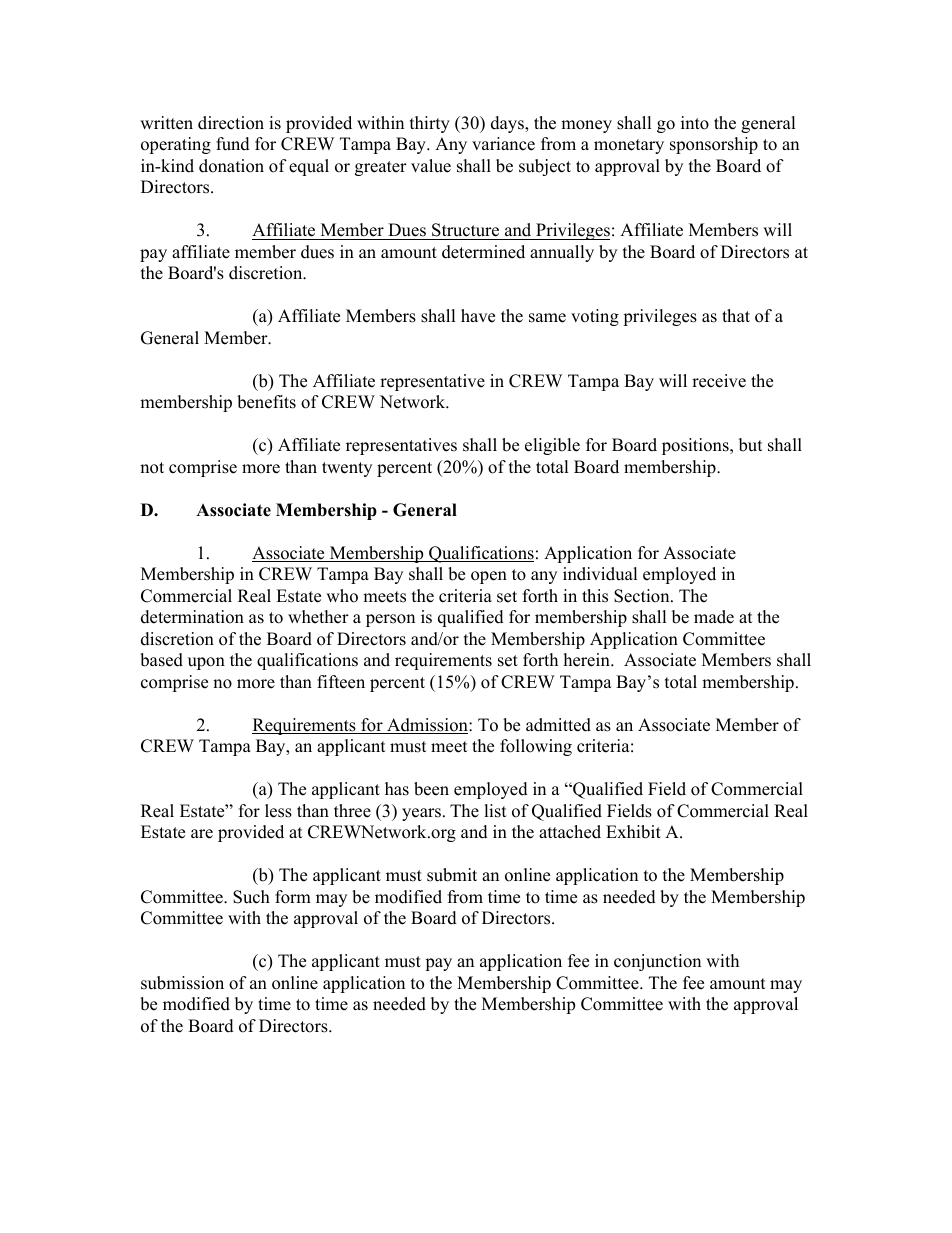 Image resolution: width=952 pixels, height=1233 pixels. I want to click on sponsorship, so click(714, 145).
